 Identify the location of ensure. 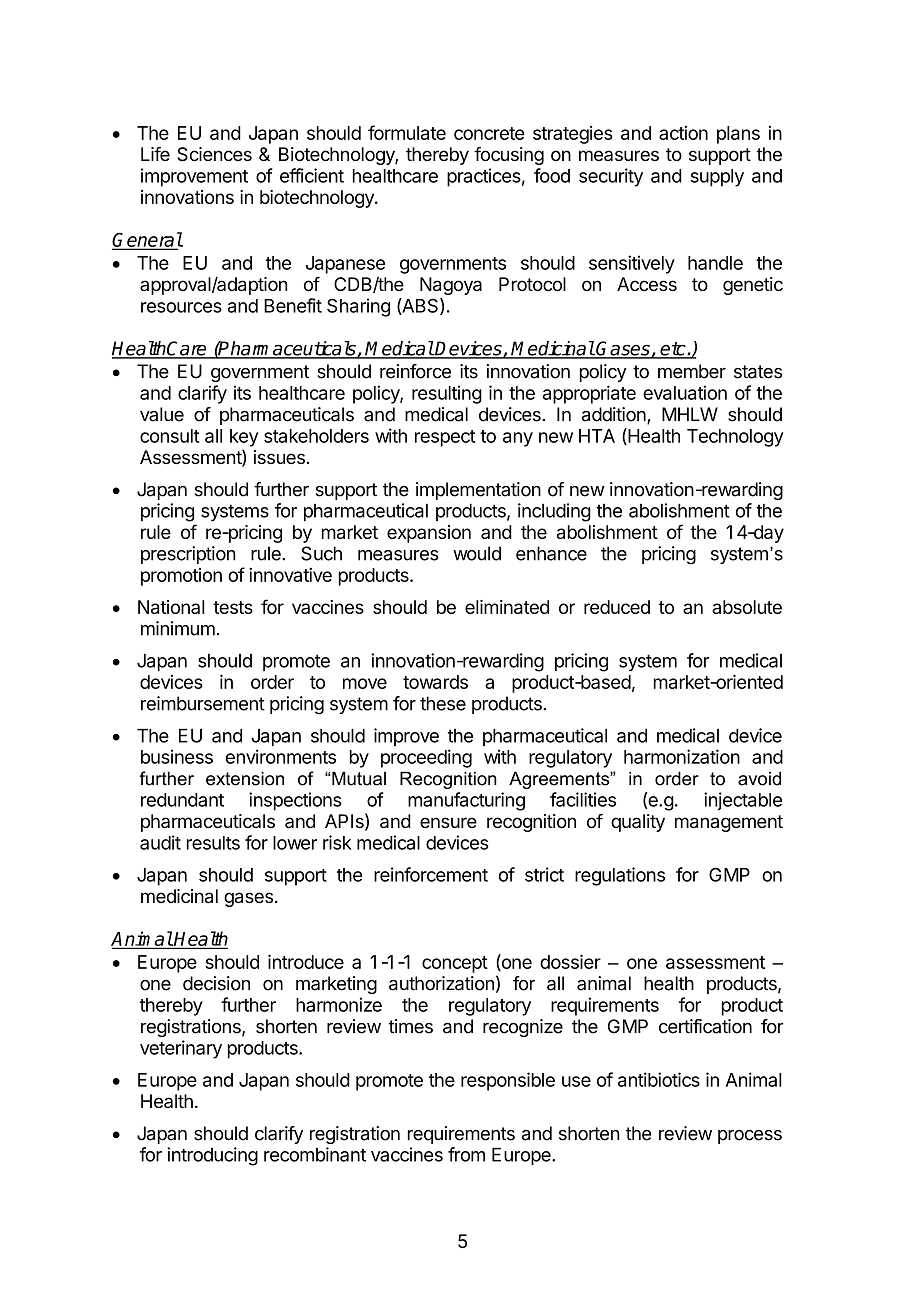
(448, 822).
